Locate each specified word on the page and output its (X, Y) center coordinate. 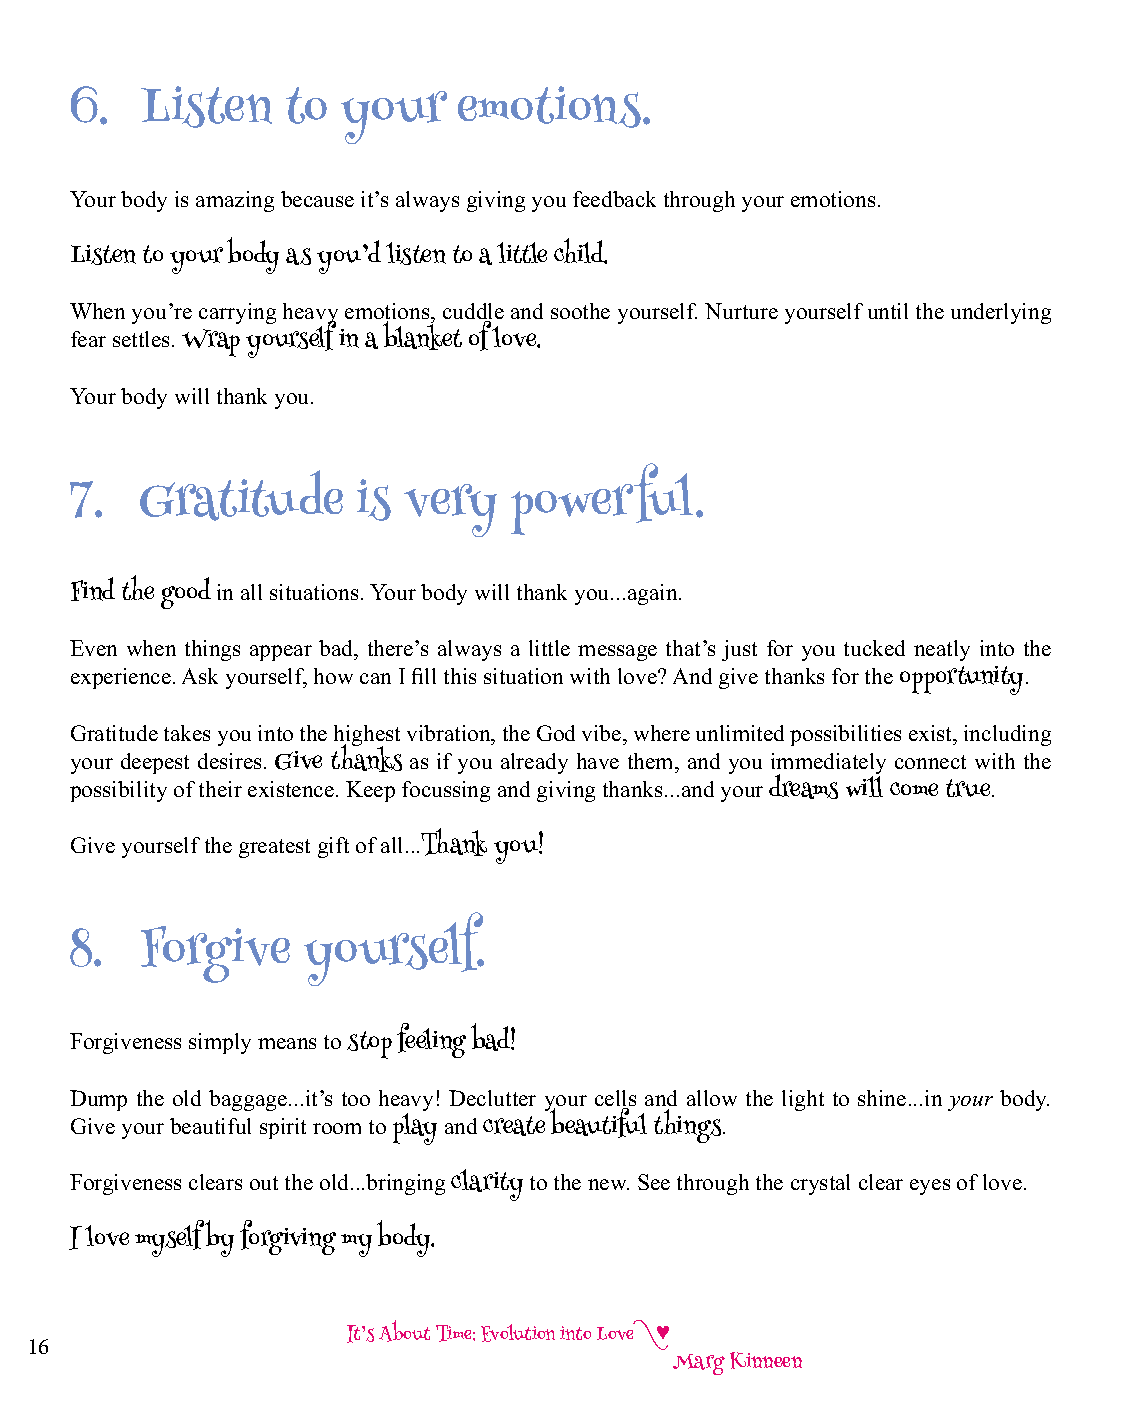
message (617, 653)
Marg (699, 1364)
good (186, 593)
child (580, 251)
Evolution (518, 1333)
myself (169, 1238)
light (803, 1100)
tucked (874, 648)
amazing (235, 201)
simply (220, 1043)
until (888, 311)
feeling (431, 1040)
